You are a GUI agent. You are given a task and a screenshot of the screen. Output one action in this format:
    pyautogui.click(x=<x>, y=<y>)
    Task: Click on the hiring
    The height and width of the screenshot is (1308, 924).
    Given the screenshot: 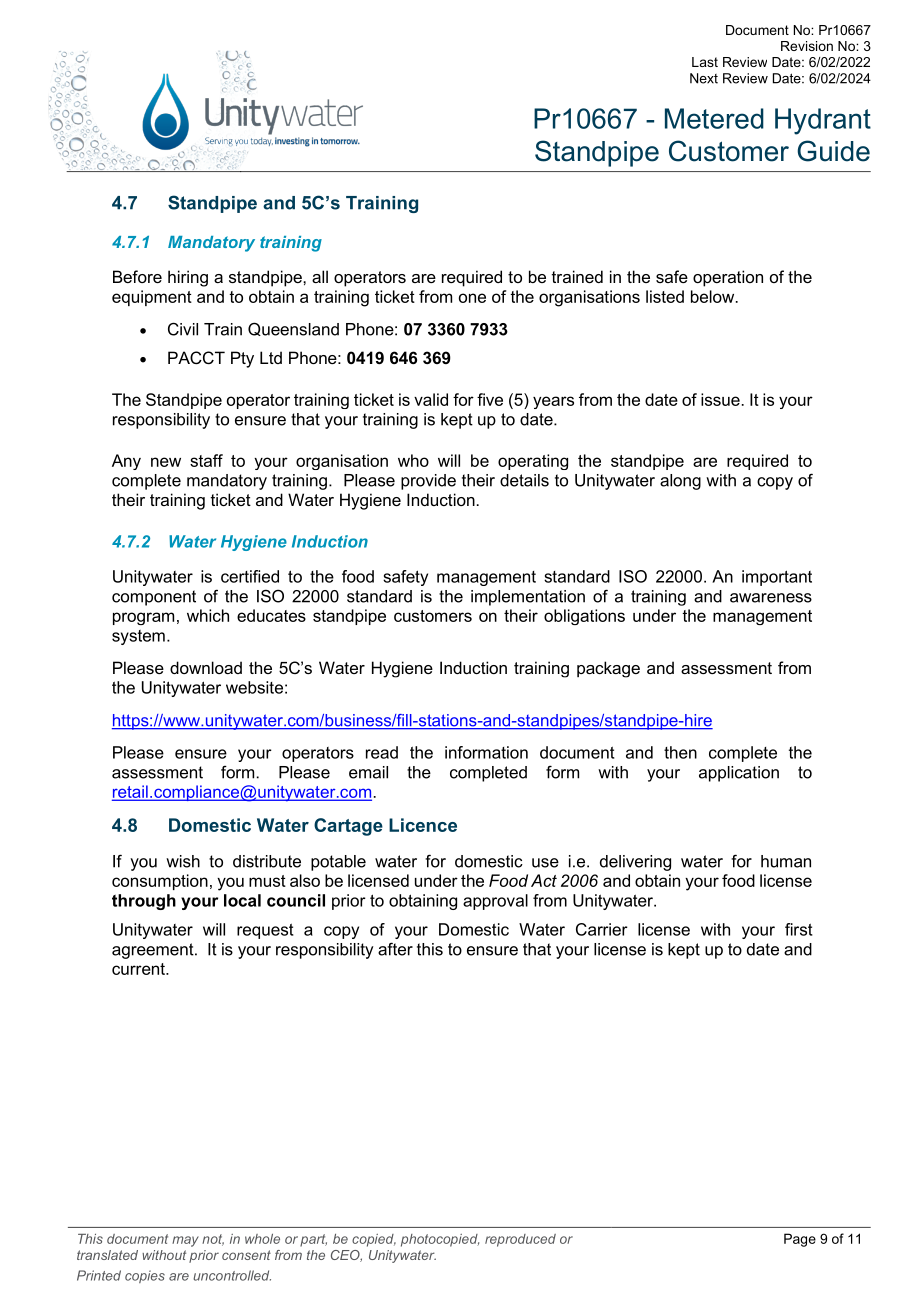 What is the action you would take?
    pyautogui.click(x=188, y=278)
